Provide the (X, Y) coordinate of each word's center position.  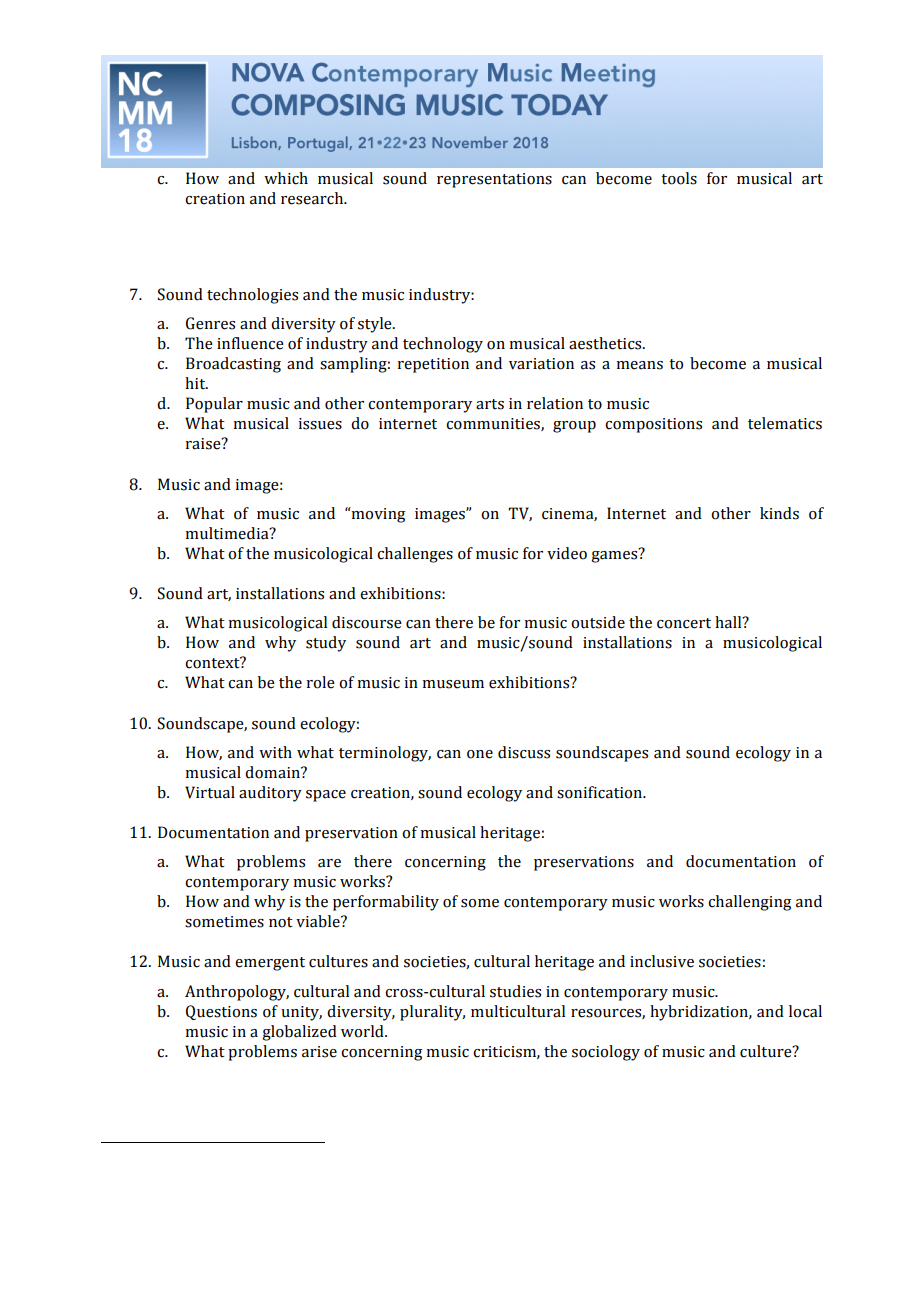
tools (679, 178)
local (805, 1011)
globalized (299, 1033)
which (286, 178)
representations (494, 180)
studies (515, 991)
